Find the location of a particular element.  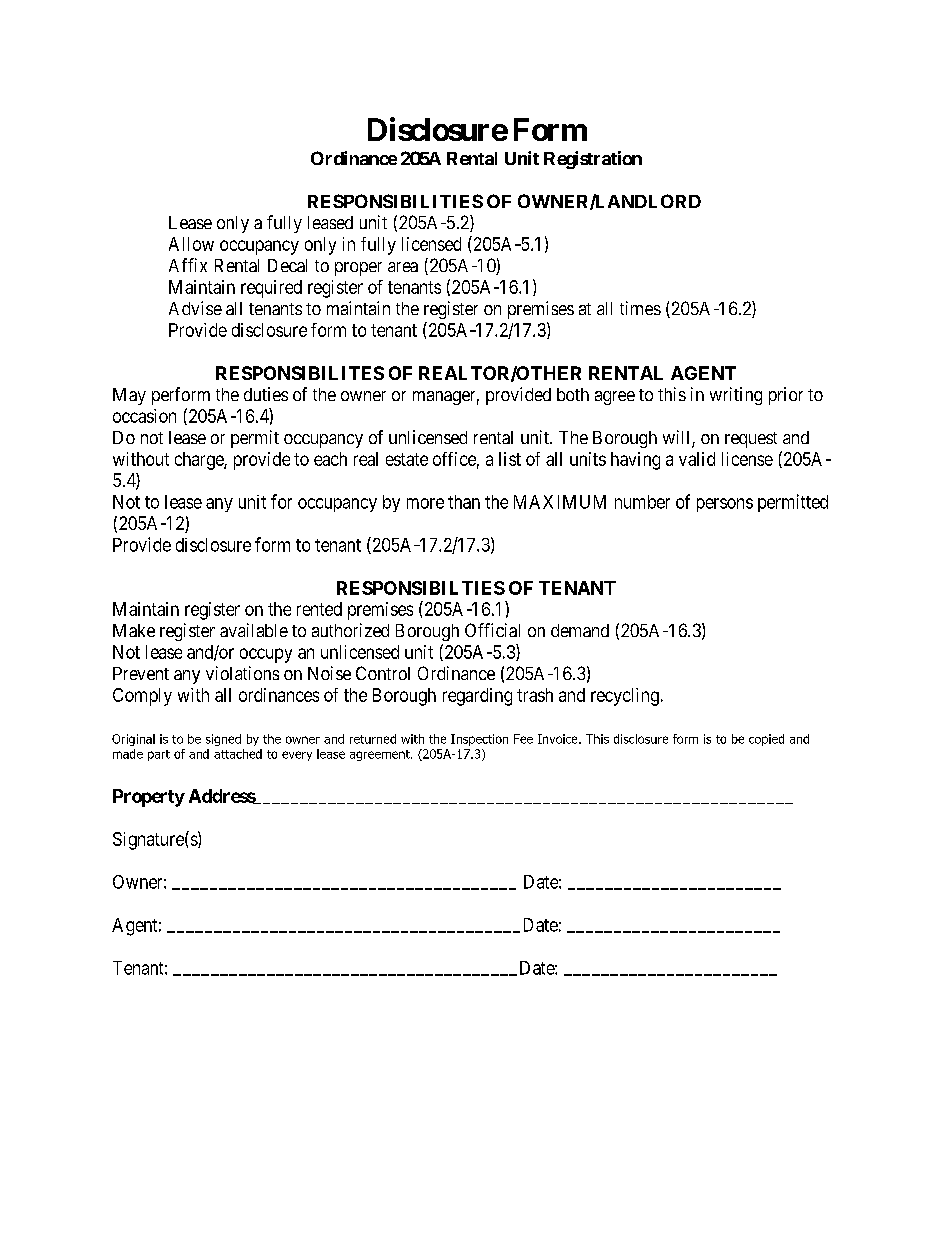

duties is located at coordinates (266, 394).
